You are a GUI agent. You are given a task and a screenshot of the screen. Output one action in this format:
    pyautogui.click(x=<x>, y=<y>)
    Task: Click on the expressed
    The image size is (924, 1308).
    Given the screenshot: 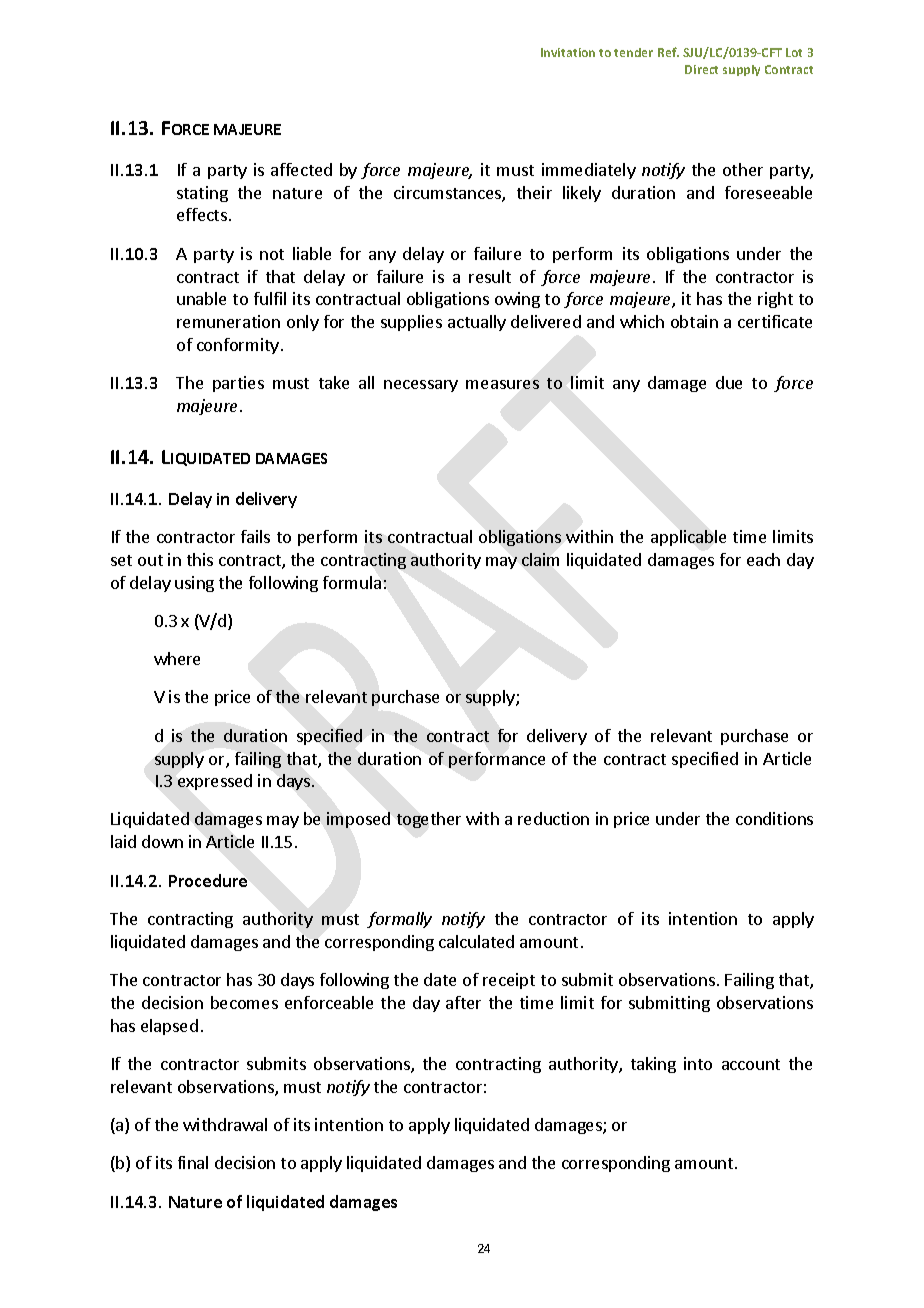 What is the action you would take?
    pyautogui.click(x=215, y=782)
